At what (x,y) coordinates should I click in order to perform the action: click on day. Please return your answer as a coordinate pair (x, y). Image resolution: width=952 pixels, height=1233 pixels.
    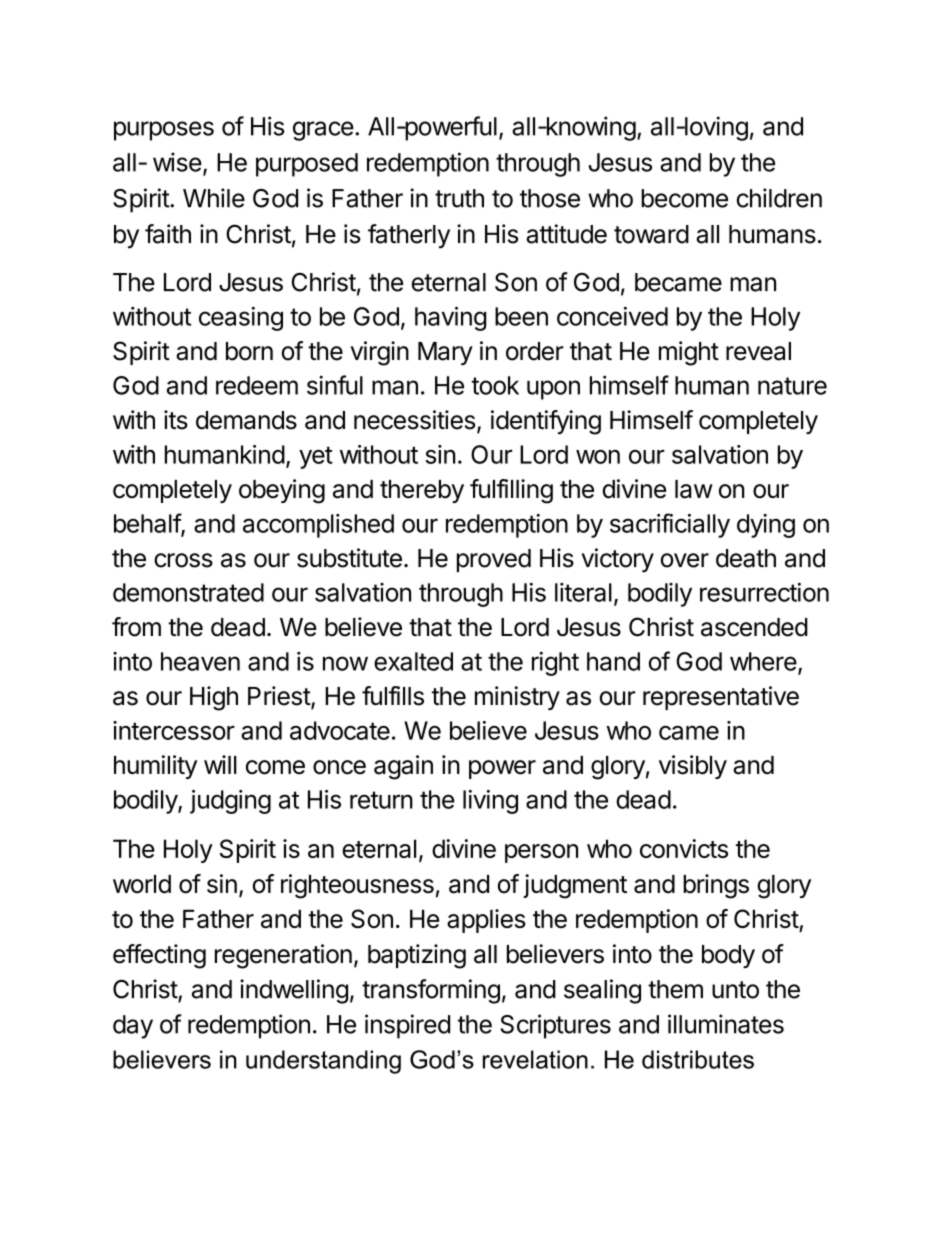
    Looking at the image, I should click on (133, 1027).
